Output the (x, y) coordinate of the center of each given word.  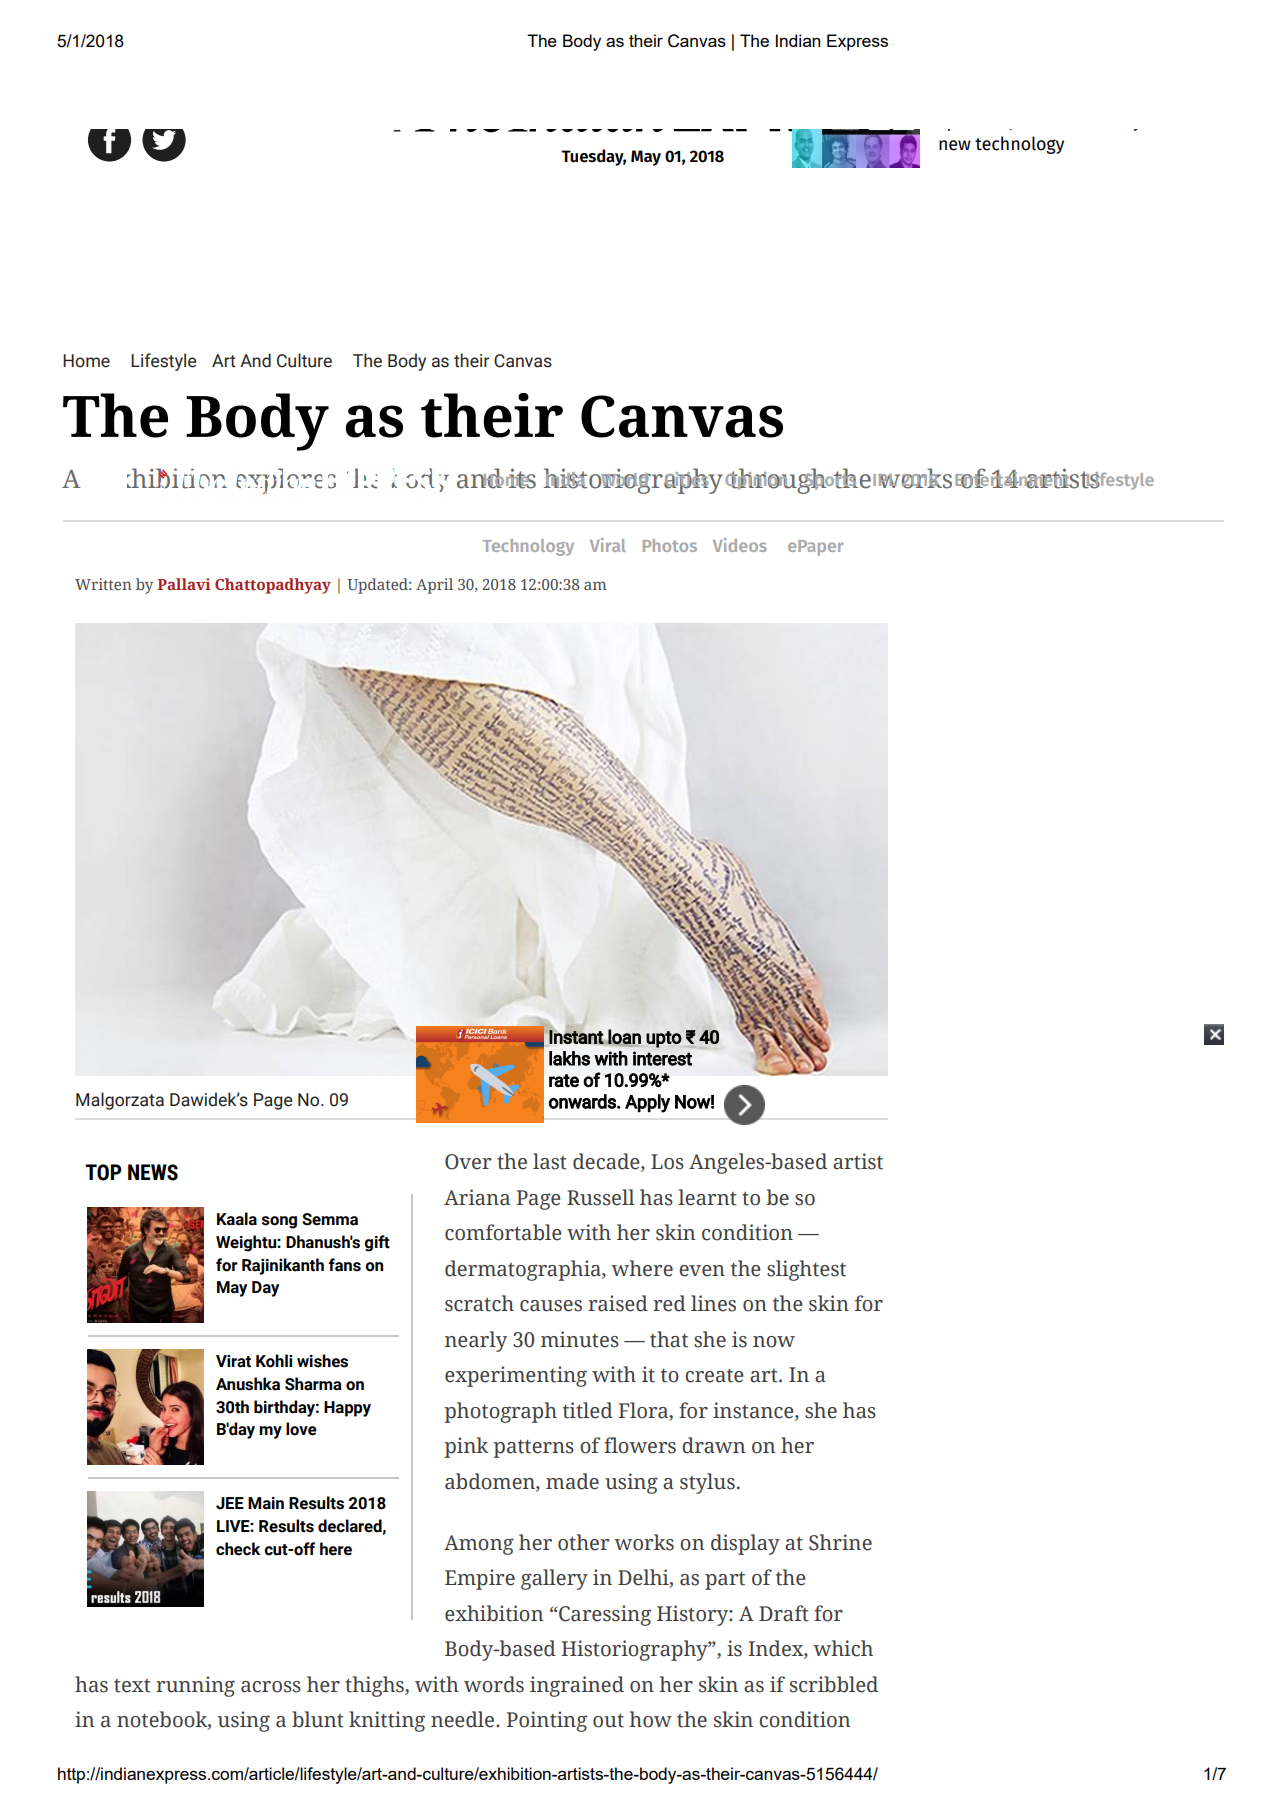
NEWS (153, 1172)
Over (468, 1162)
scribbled (834, 1684)
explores (286, 481)
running (195, 1686)
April (434, 586)
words (494, 1684)
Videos (740, 545)
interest (662, 1058)
